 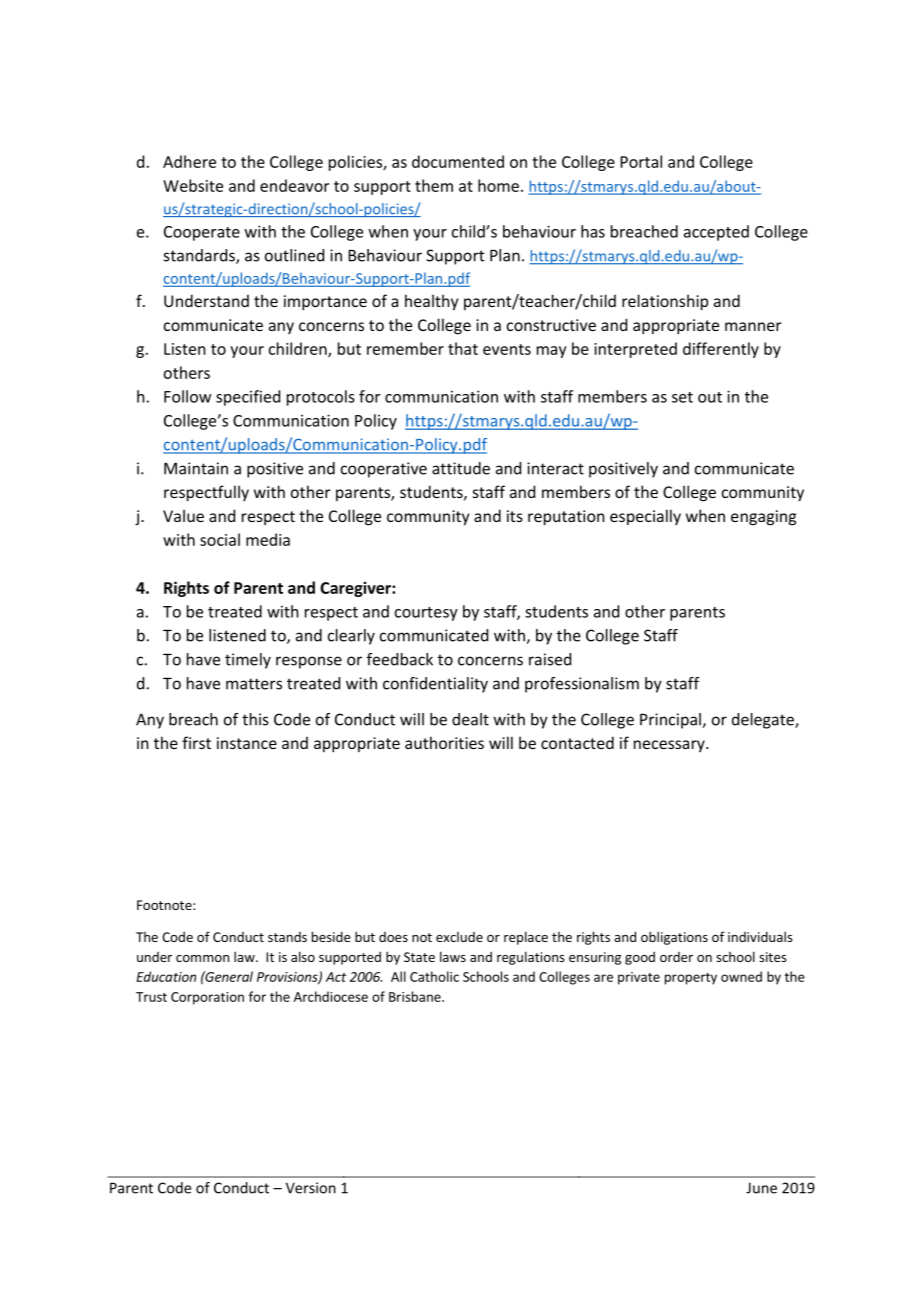 I want to click on accepted, so click(x=716, y=233).
